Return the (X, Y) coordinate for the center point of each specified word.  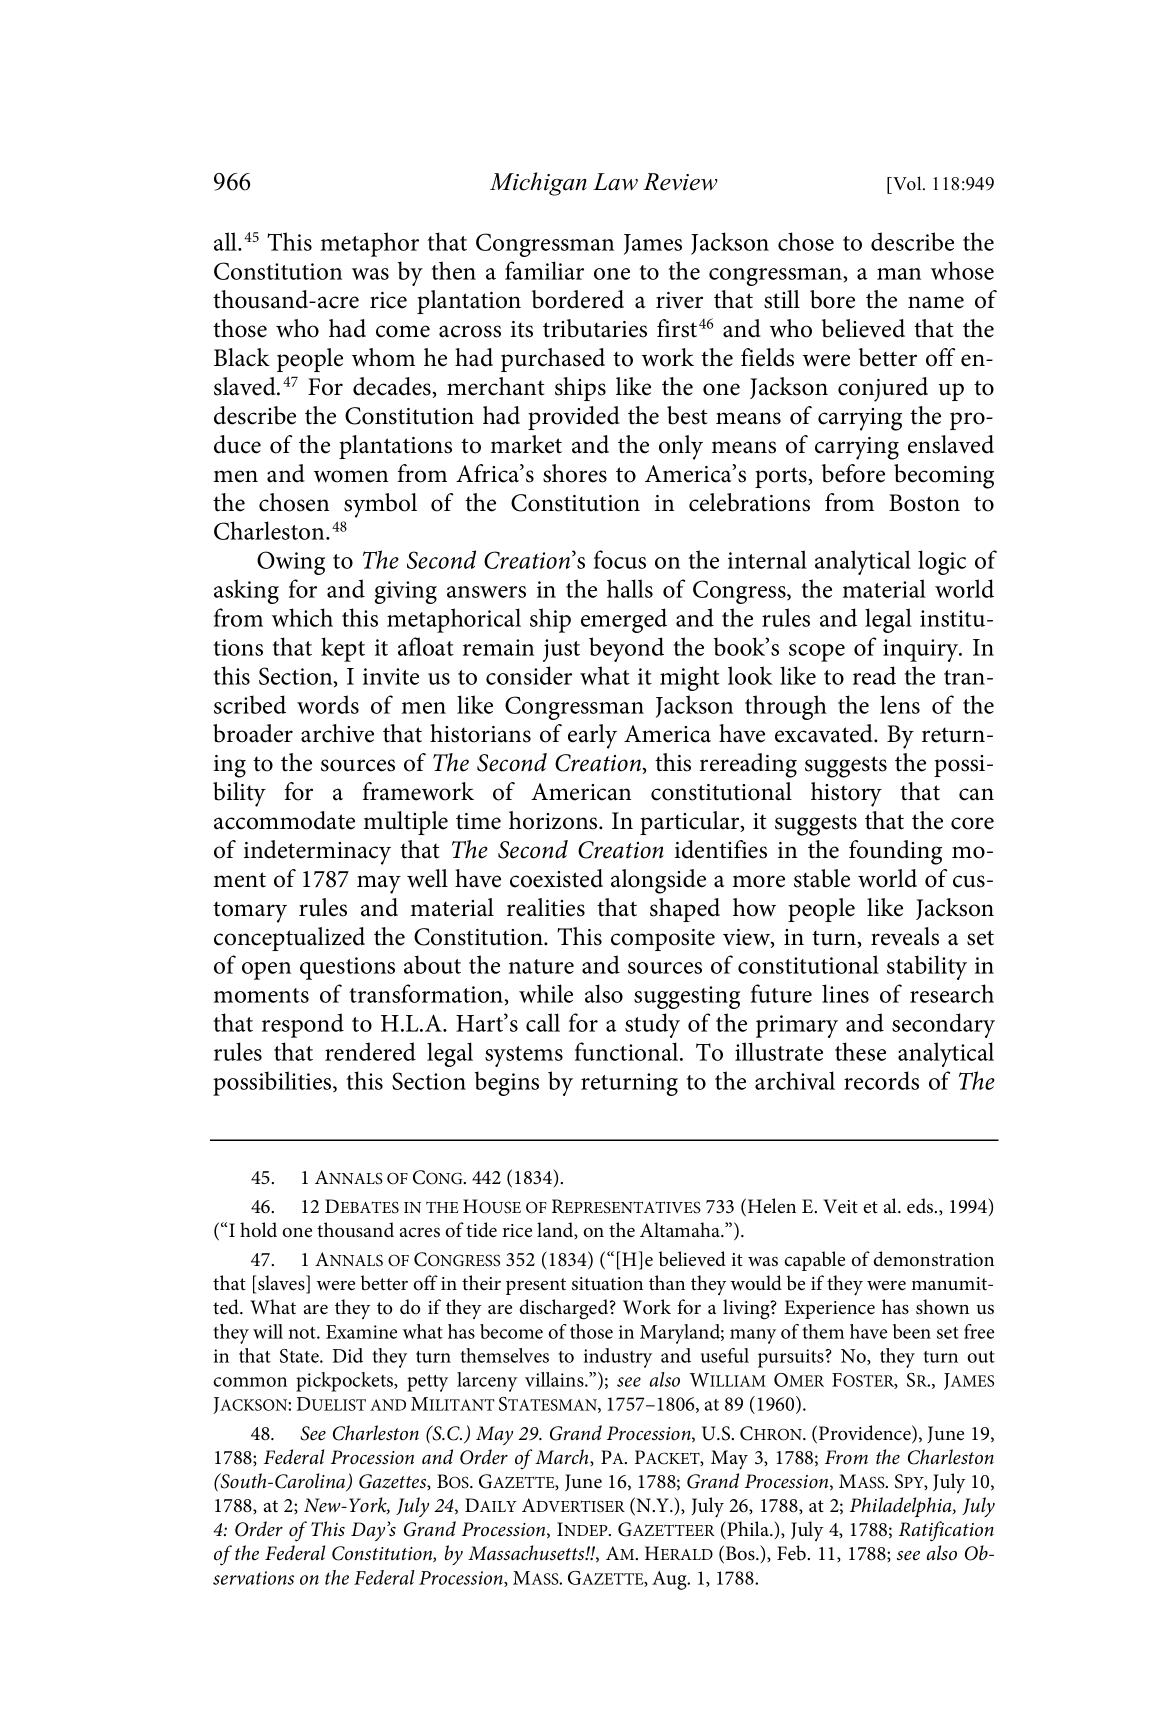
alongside (658, 881)
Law (615, 182)
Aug (670, 1580)
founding (895, 852)
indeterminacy (317, 852)
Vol (907, 183)
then (453, 270)
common (250, 1382)
